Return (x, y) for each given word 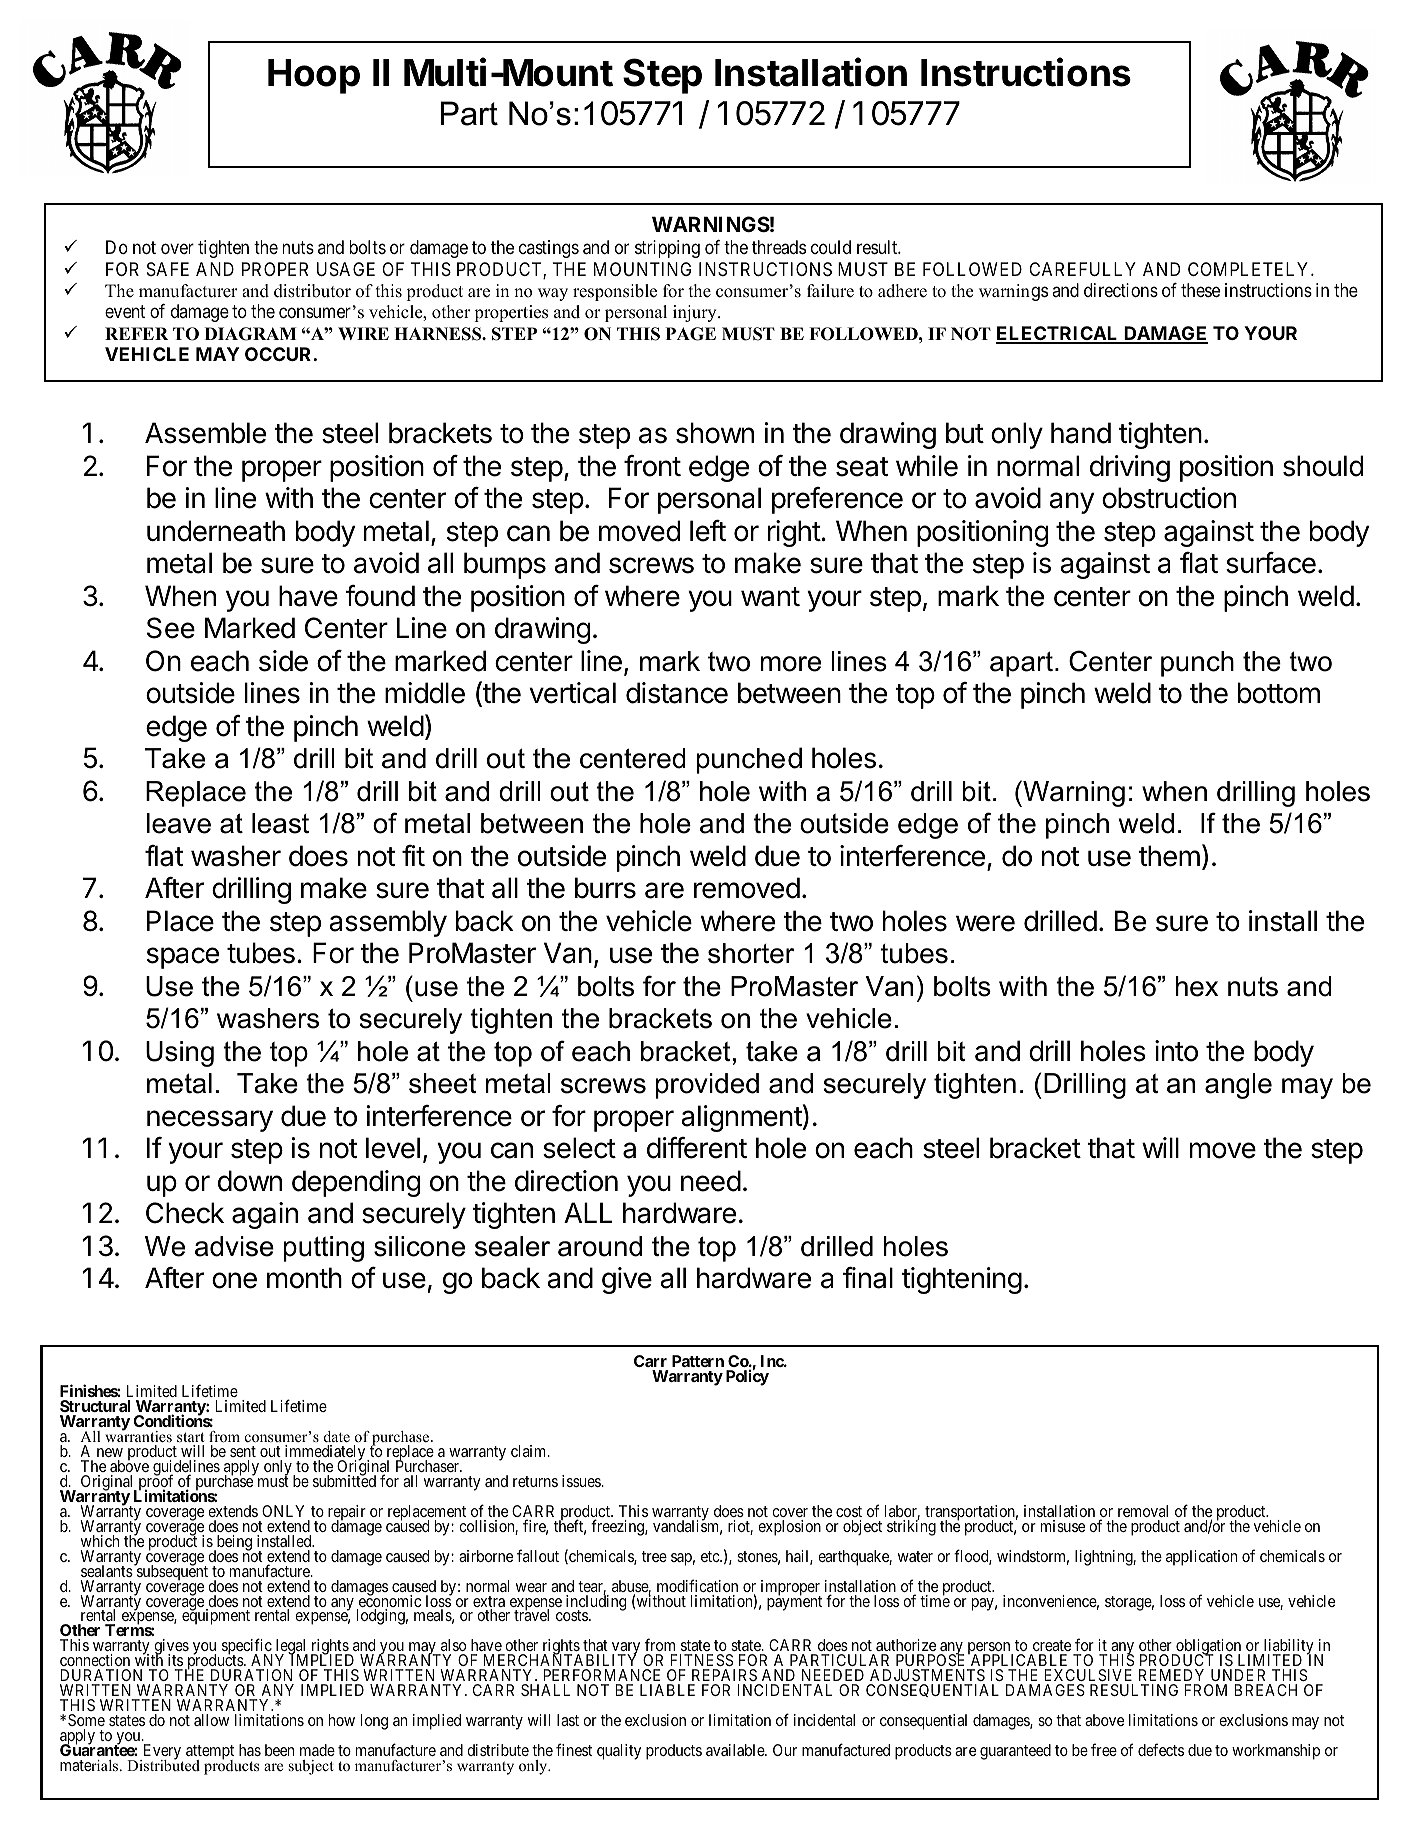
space (183, 958)
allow (211, 1720)
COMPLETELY (1250, 269)
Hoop (314, 76)
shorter (751, 953)
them (1169, 856)
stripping (667, 249)
